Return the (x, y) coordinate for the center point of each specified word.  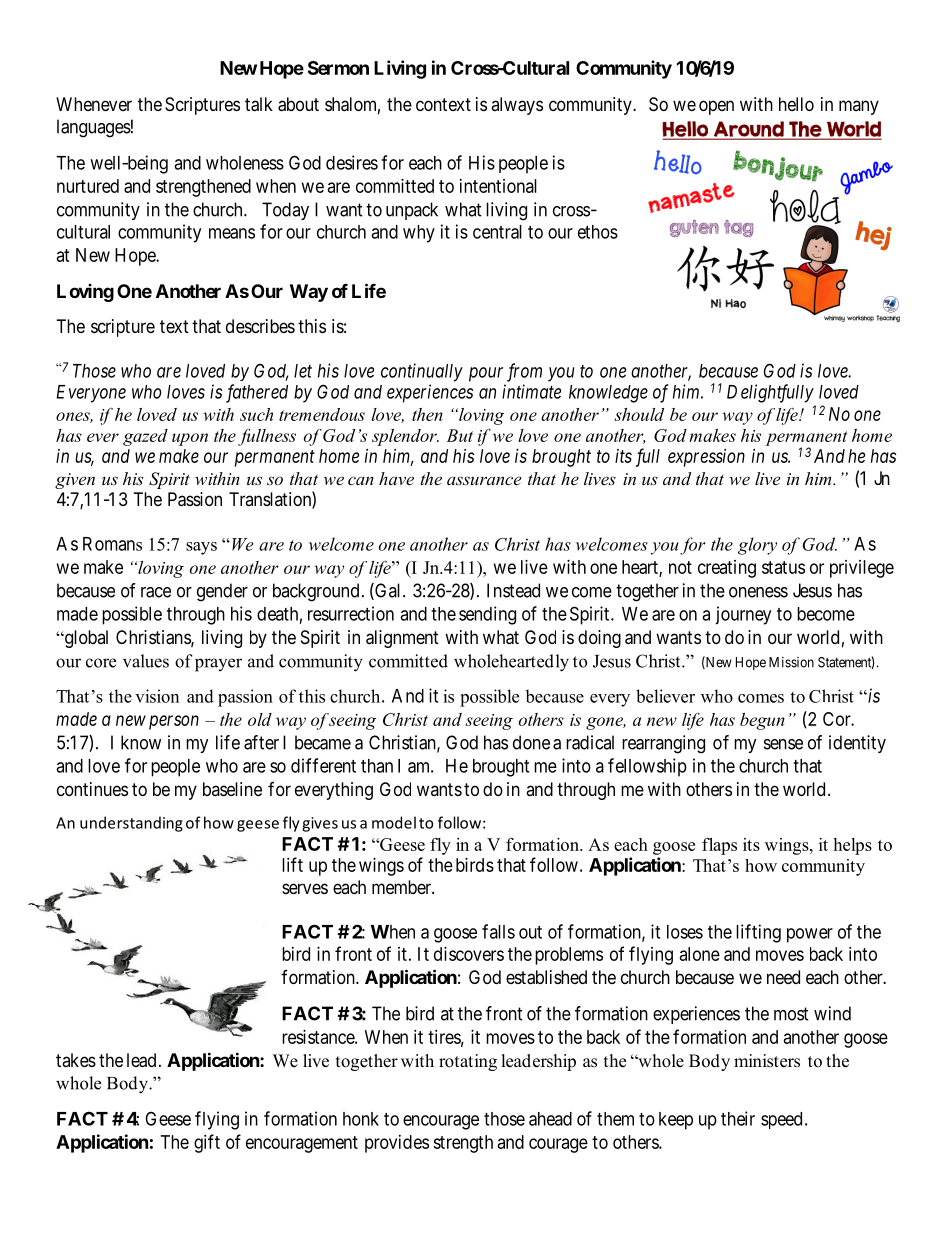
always (517, 106)
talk (259, 104)
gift (207, 1143)
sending (487, 615)
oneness (758, 592)
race (156, 592)
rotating (468, 1062)
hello (796, 104)
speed (781, 1120)
